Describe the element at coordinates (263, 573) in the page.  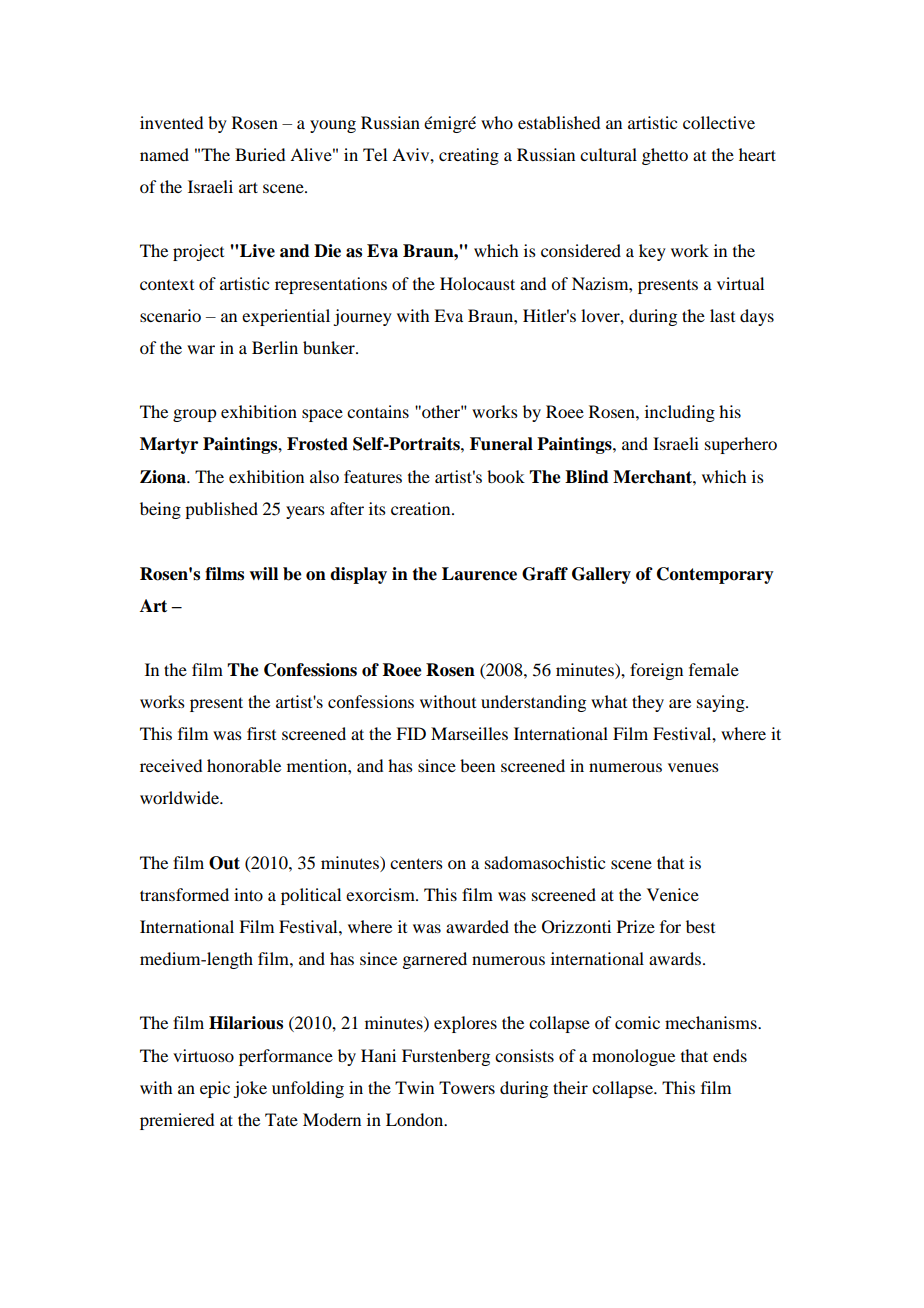
I see `will` at that location.
